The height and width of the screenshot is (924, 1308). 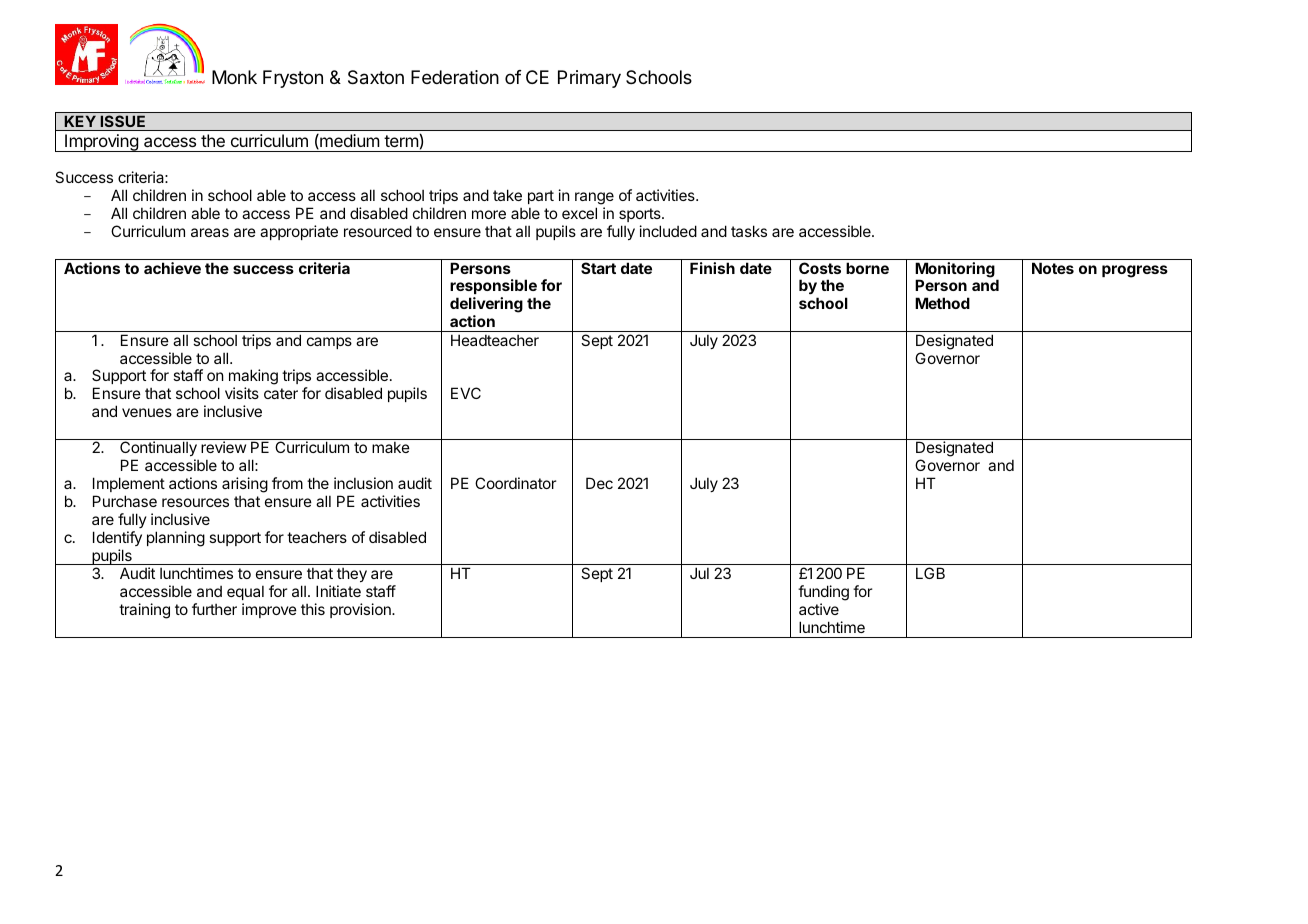 What do you see at coordinates (942, 303) in the screenshot?
I see `Method` at bounding box center [942, 303].
